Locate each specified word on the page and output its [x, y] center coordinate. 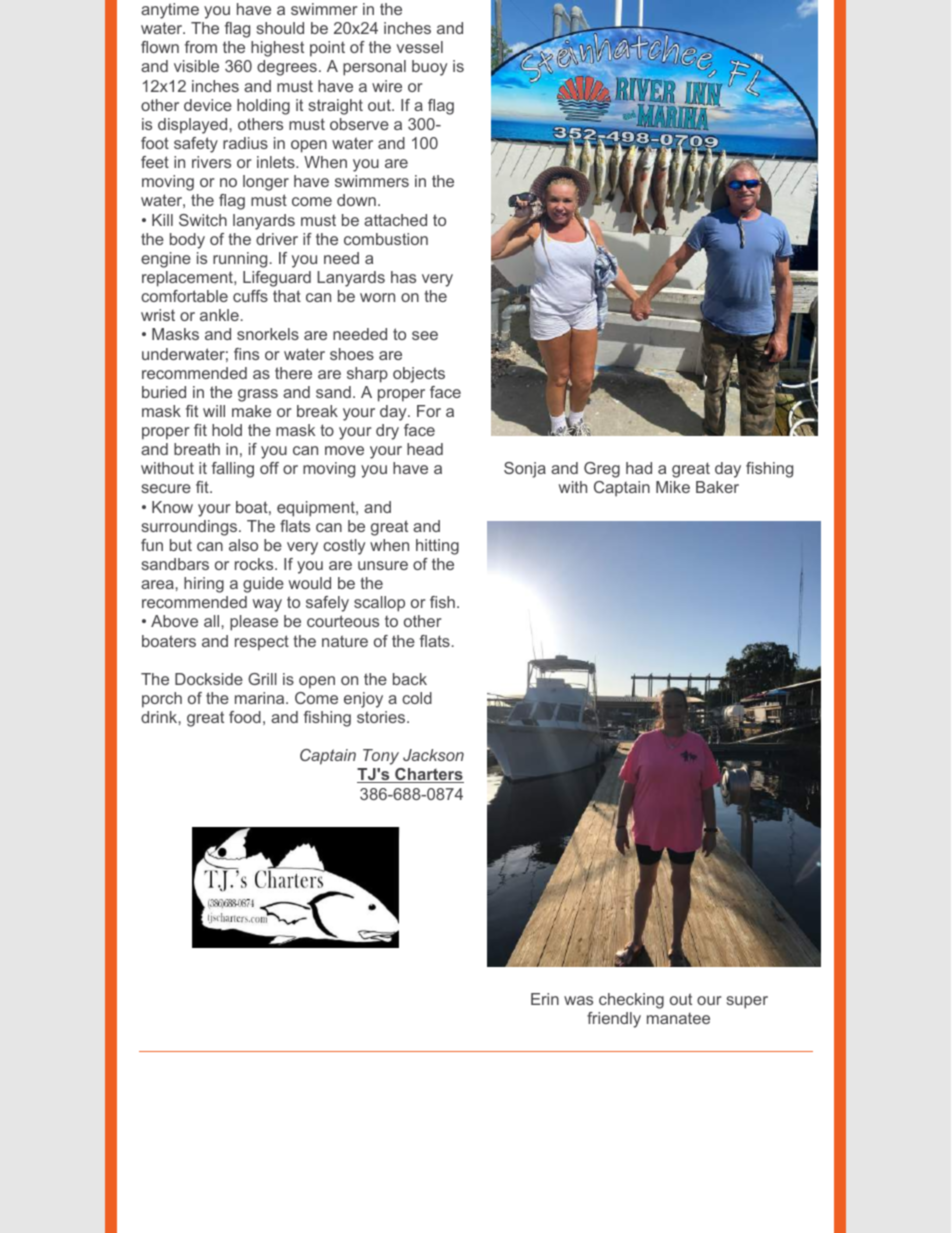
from [201, 47]
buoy [429, 68]
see [425, 335]
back [410, 679]
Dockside [209, 679]
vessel [419, 47]
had [639, 468]
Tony [381, 757]
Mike [673, 487]
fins [246, 354]
